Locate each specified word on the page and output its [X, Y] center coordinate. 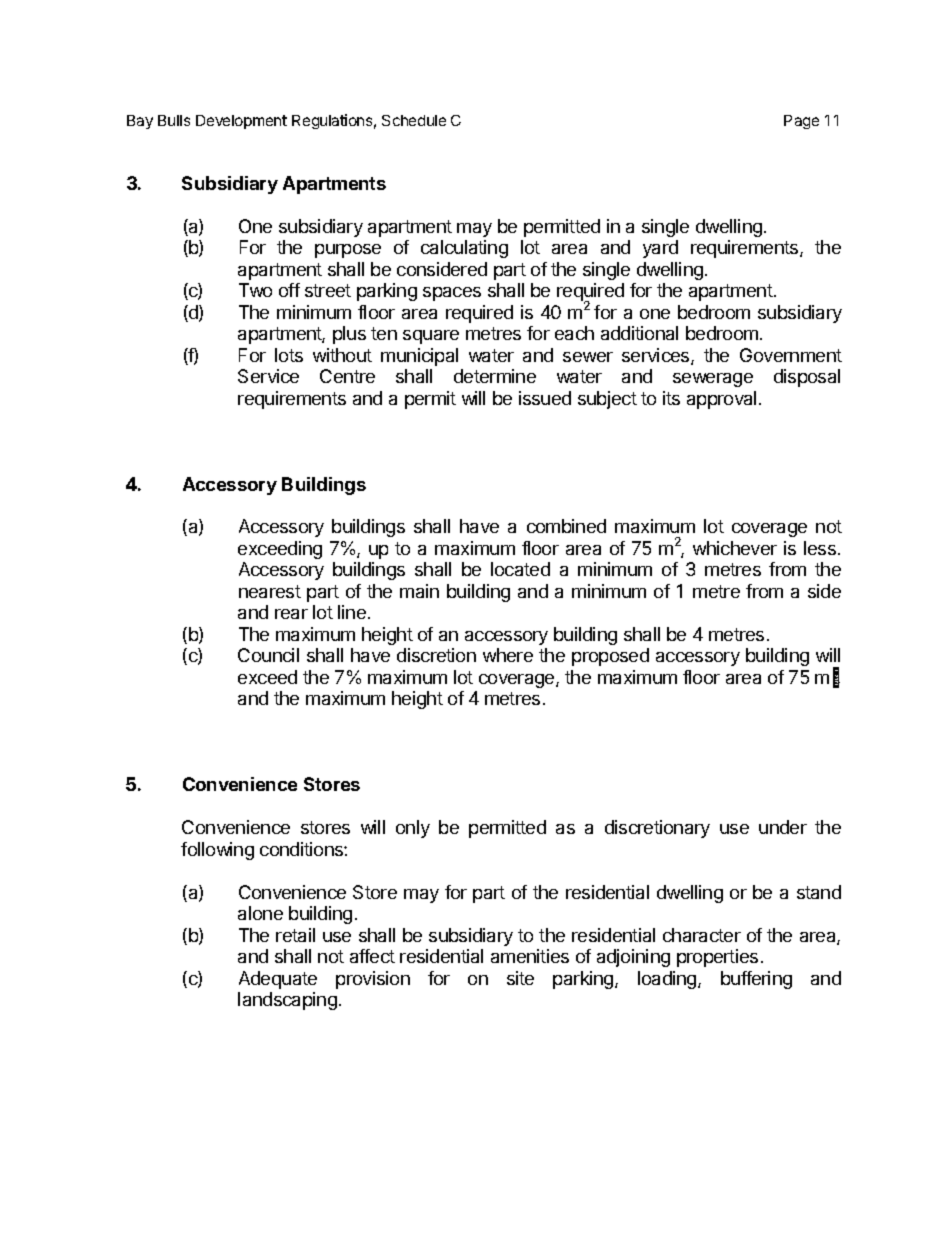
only [413, 829]
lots [289, 355]
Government [791, 355]
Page [801, 122]
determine [495, 376]
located [520, 569]
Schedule [414, 120]
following [217, 851]
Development [241, 122]
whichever [735, 548]
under [783, 827]
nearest [270, 591]
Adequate [278, 980]
